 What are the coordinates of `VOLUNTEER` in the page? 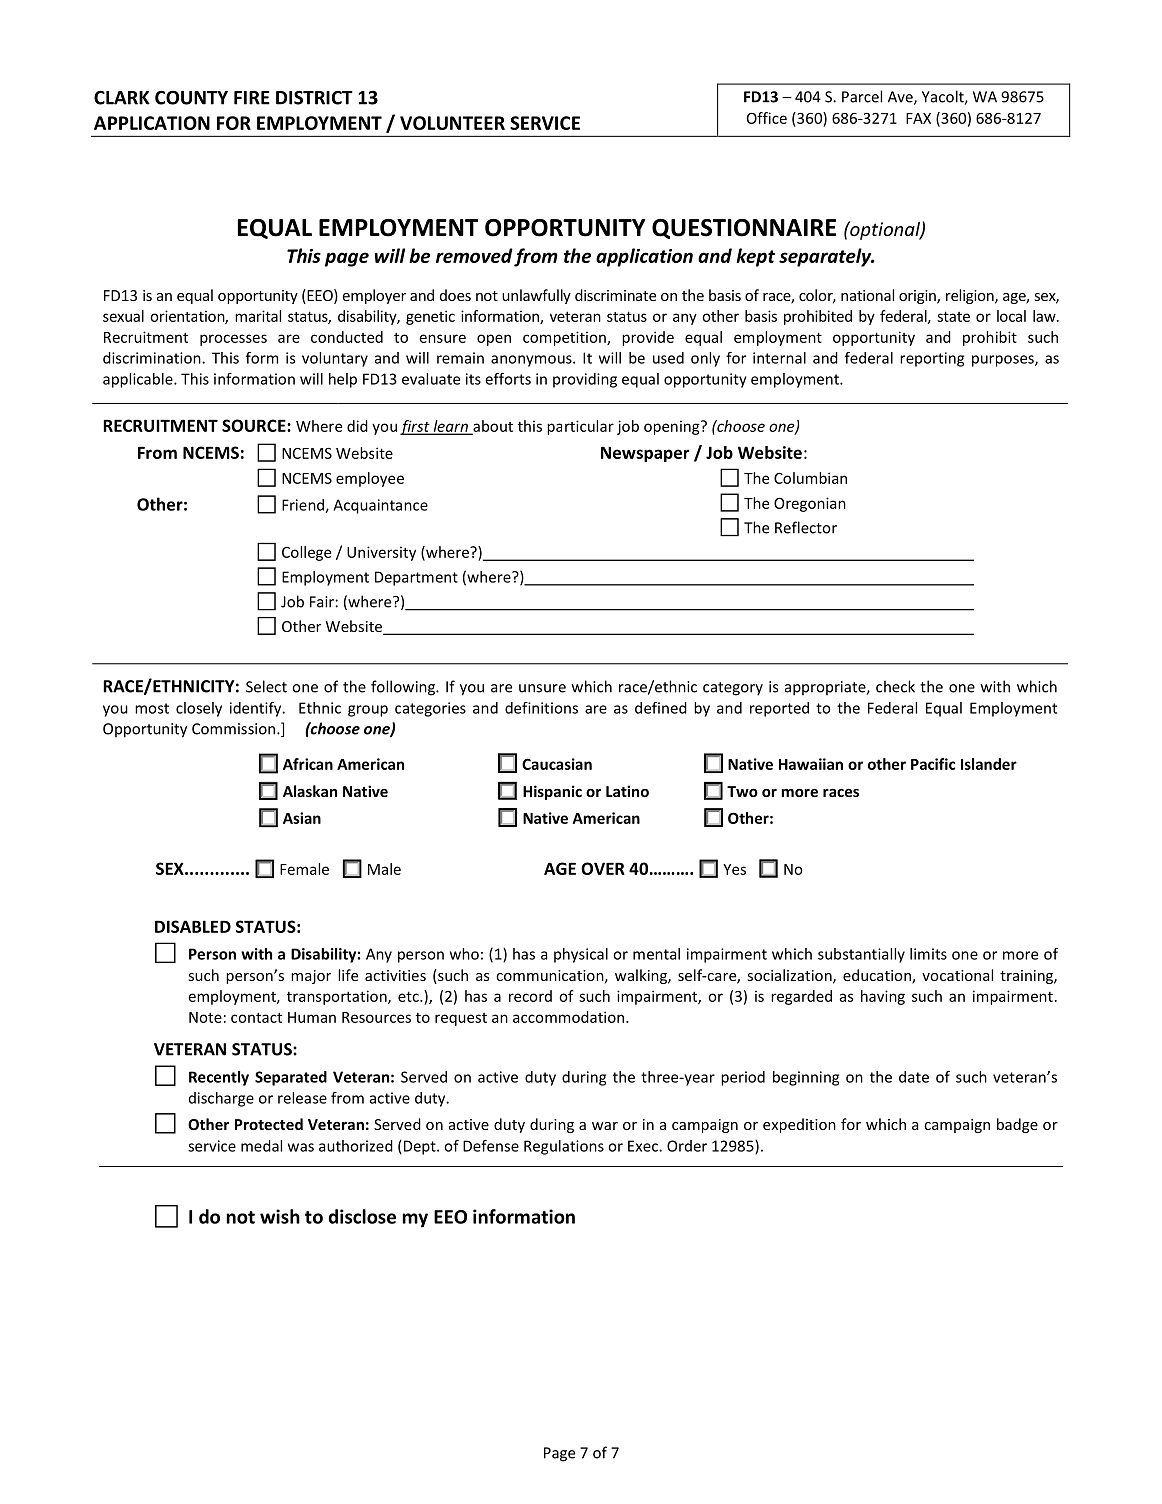 It's located at (452, 123).
